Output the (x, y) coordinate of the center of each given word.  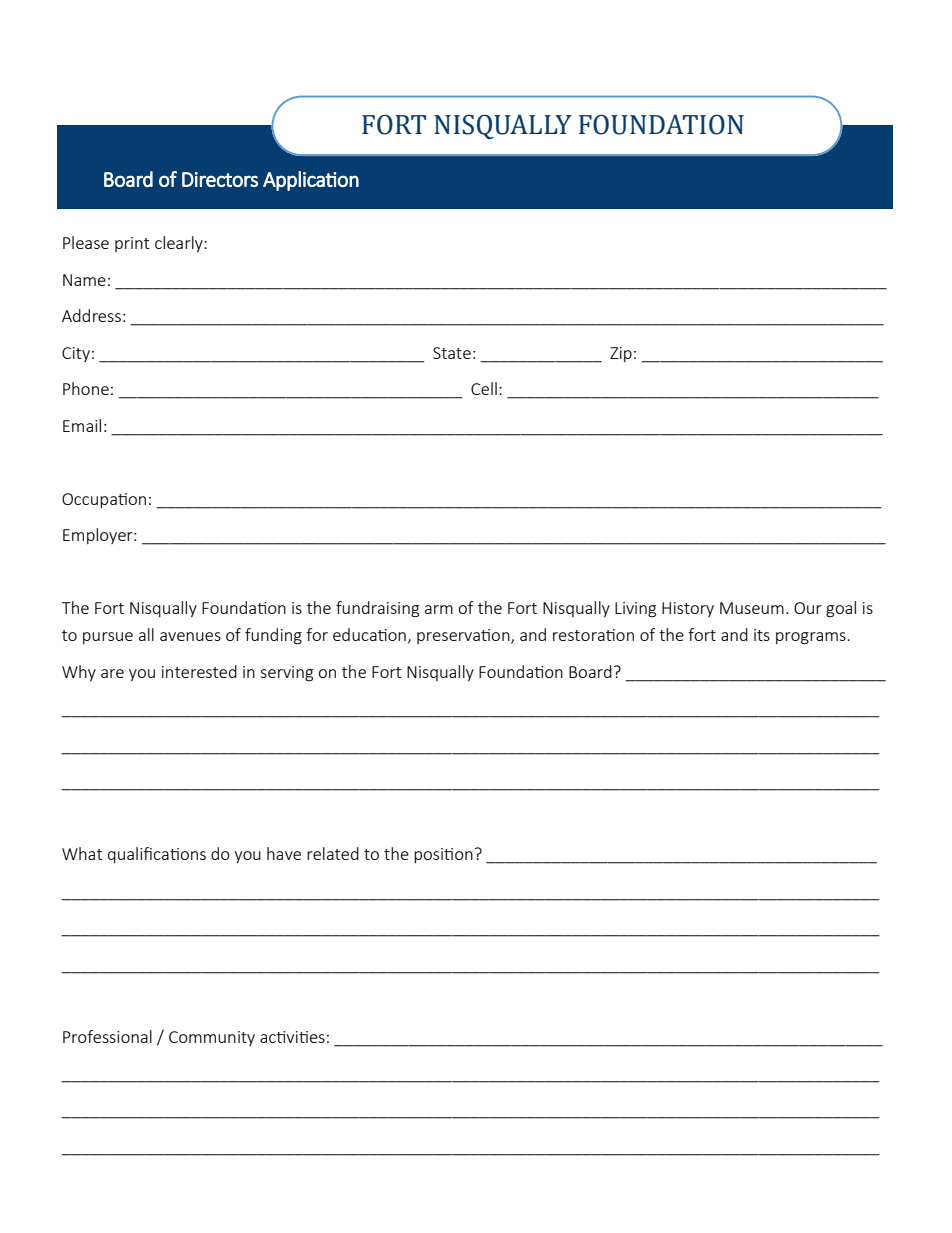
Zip (621, 354)
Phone (86, 388)
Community (212, 1038)
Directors (220, 179)
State (452, 353)
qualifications (157, 855)
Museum (752, 608)
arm (439, 609)
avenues (190, 636)
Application (311, 181)
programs (812, 638)
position (443, 855)
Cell (484, 388)
